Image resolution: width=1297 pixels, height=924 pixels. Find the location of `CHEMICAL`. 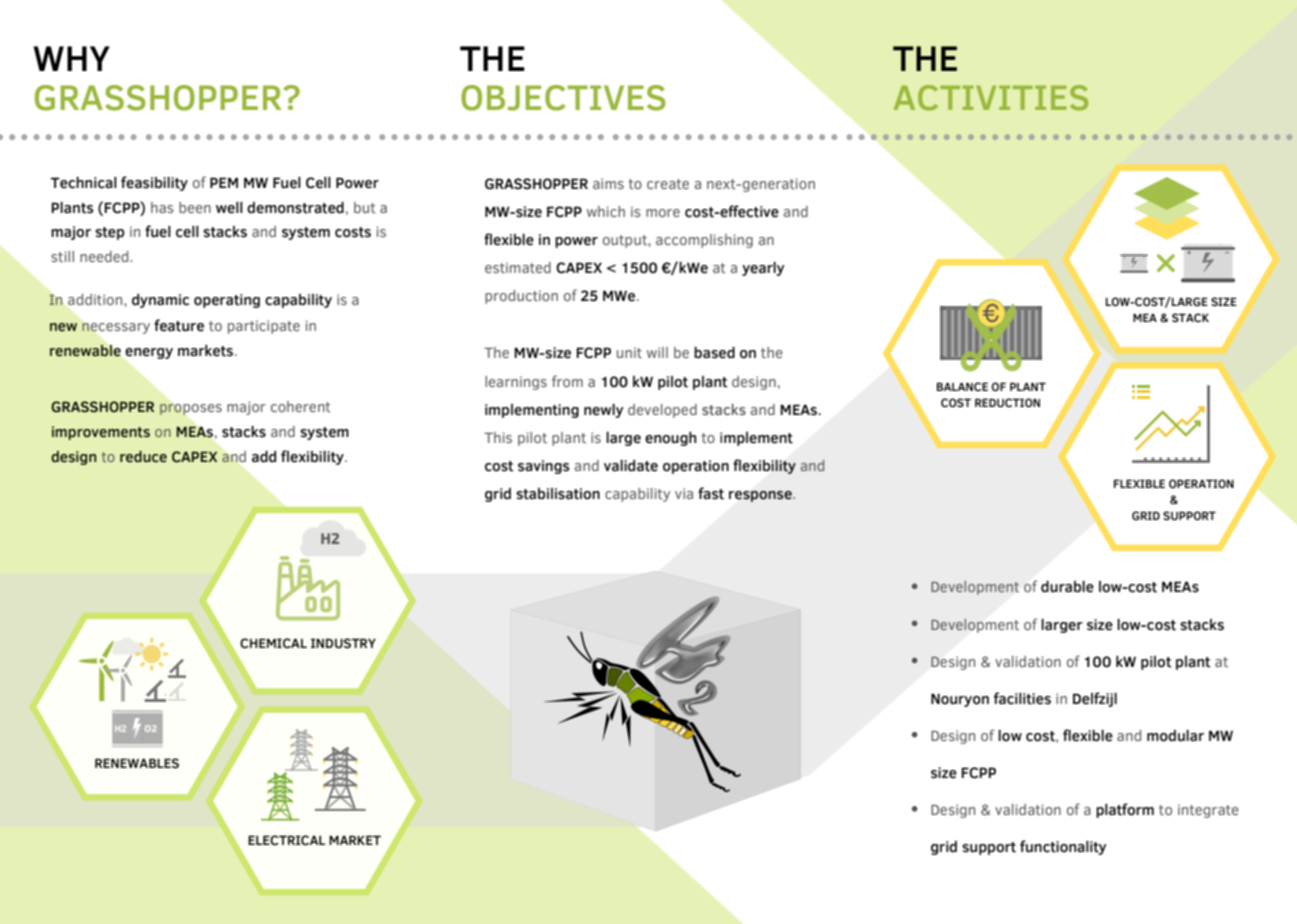

CHEMICAL is located at coordinates (273, 643).
